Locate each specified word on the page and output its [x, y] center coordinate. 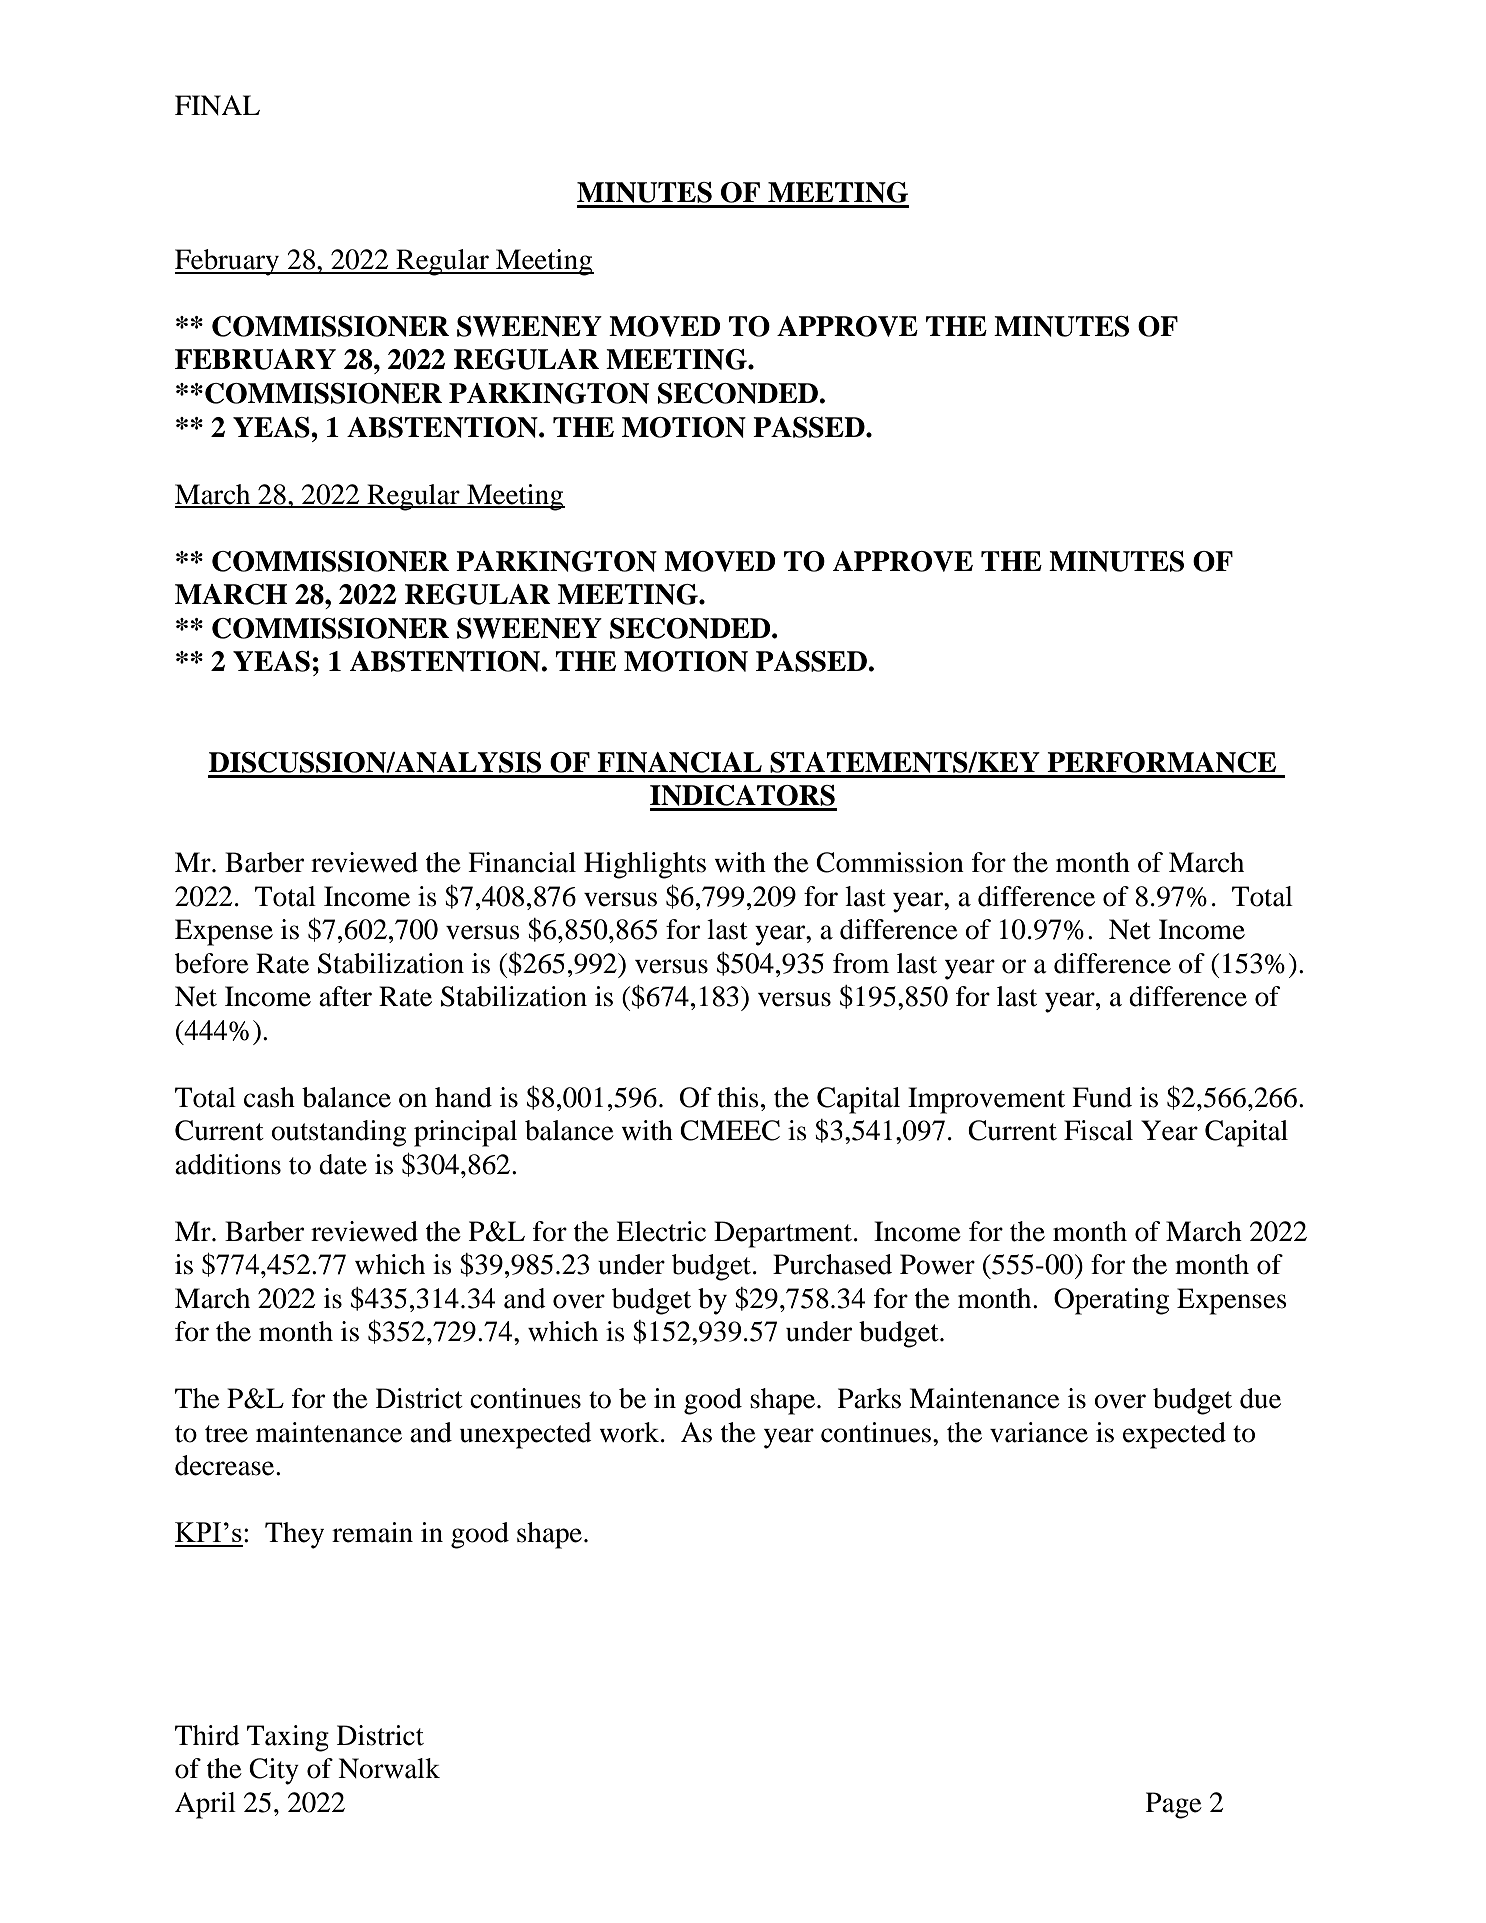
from [861, 963]
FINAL [217, 105]
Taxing [288, 1738]
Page [1174, 1805]
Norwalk [389, 1768]
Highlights [645, 865]
